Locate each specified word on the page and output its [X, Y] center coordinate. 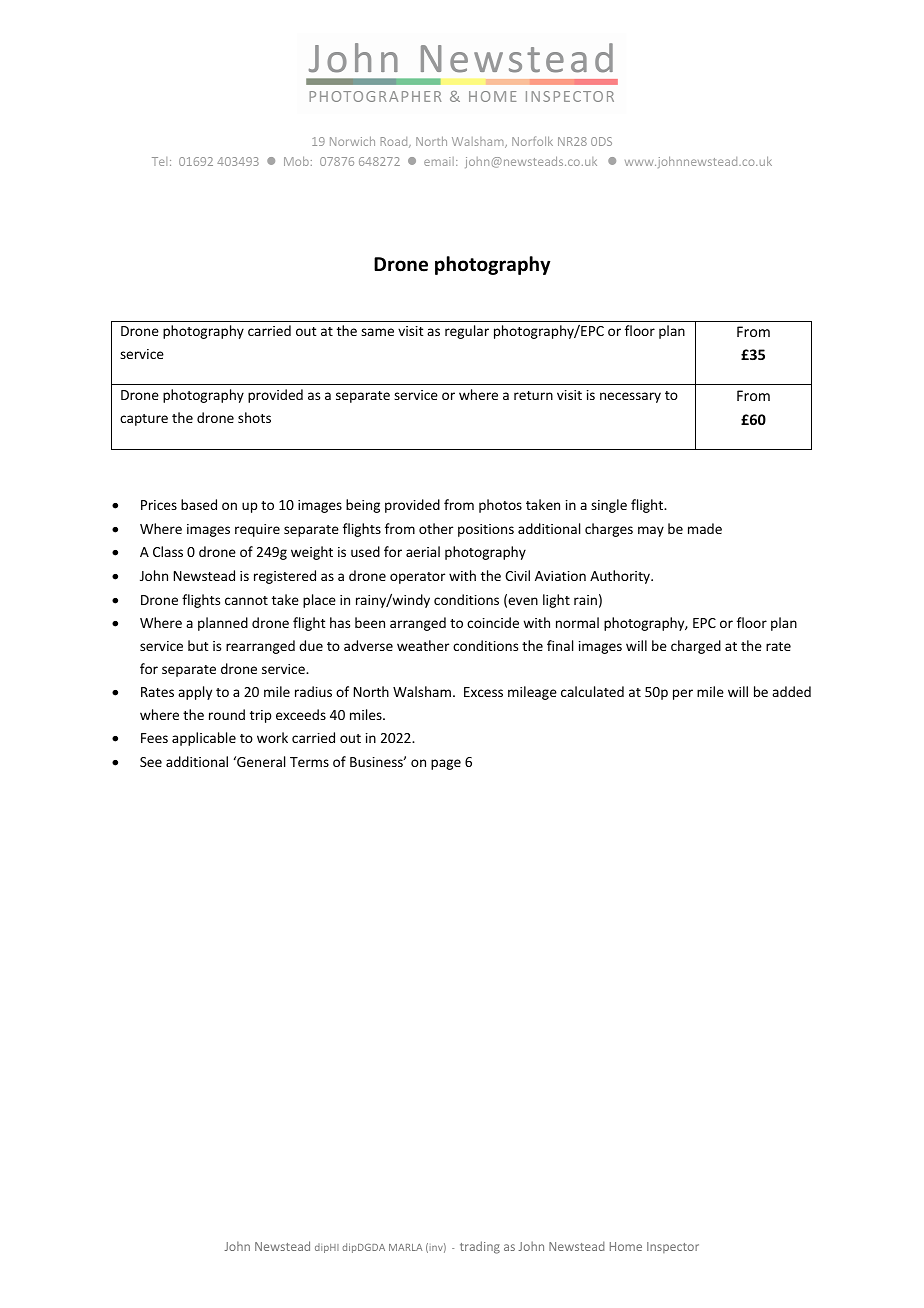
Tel [159, 161]
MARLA [405, 1247]
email [439, 161]
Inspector [673, 1247]
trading [480, 1247]
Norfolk [532, 141]
